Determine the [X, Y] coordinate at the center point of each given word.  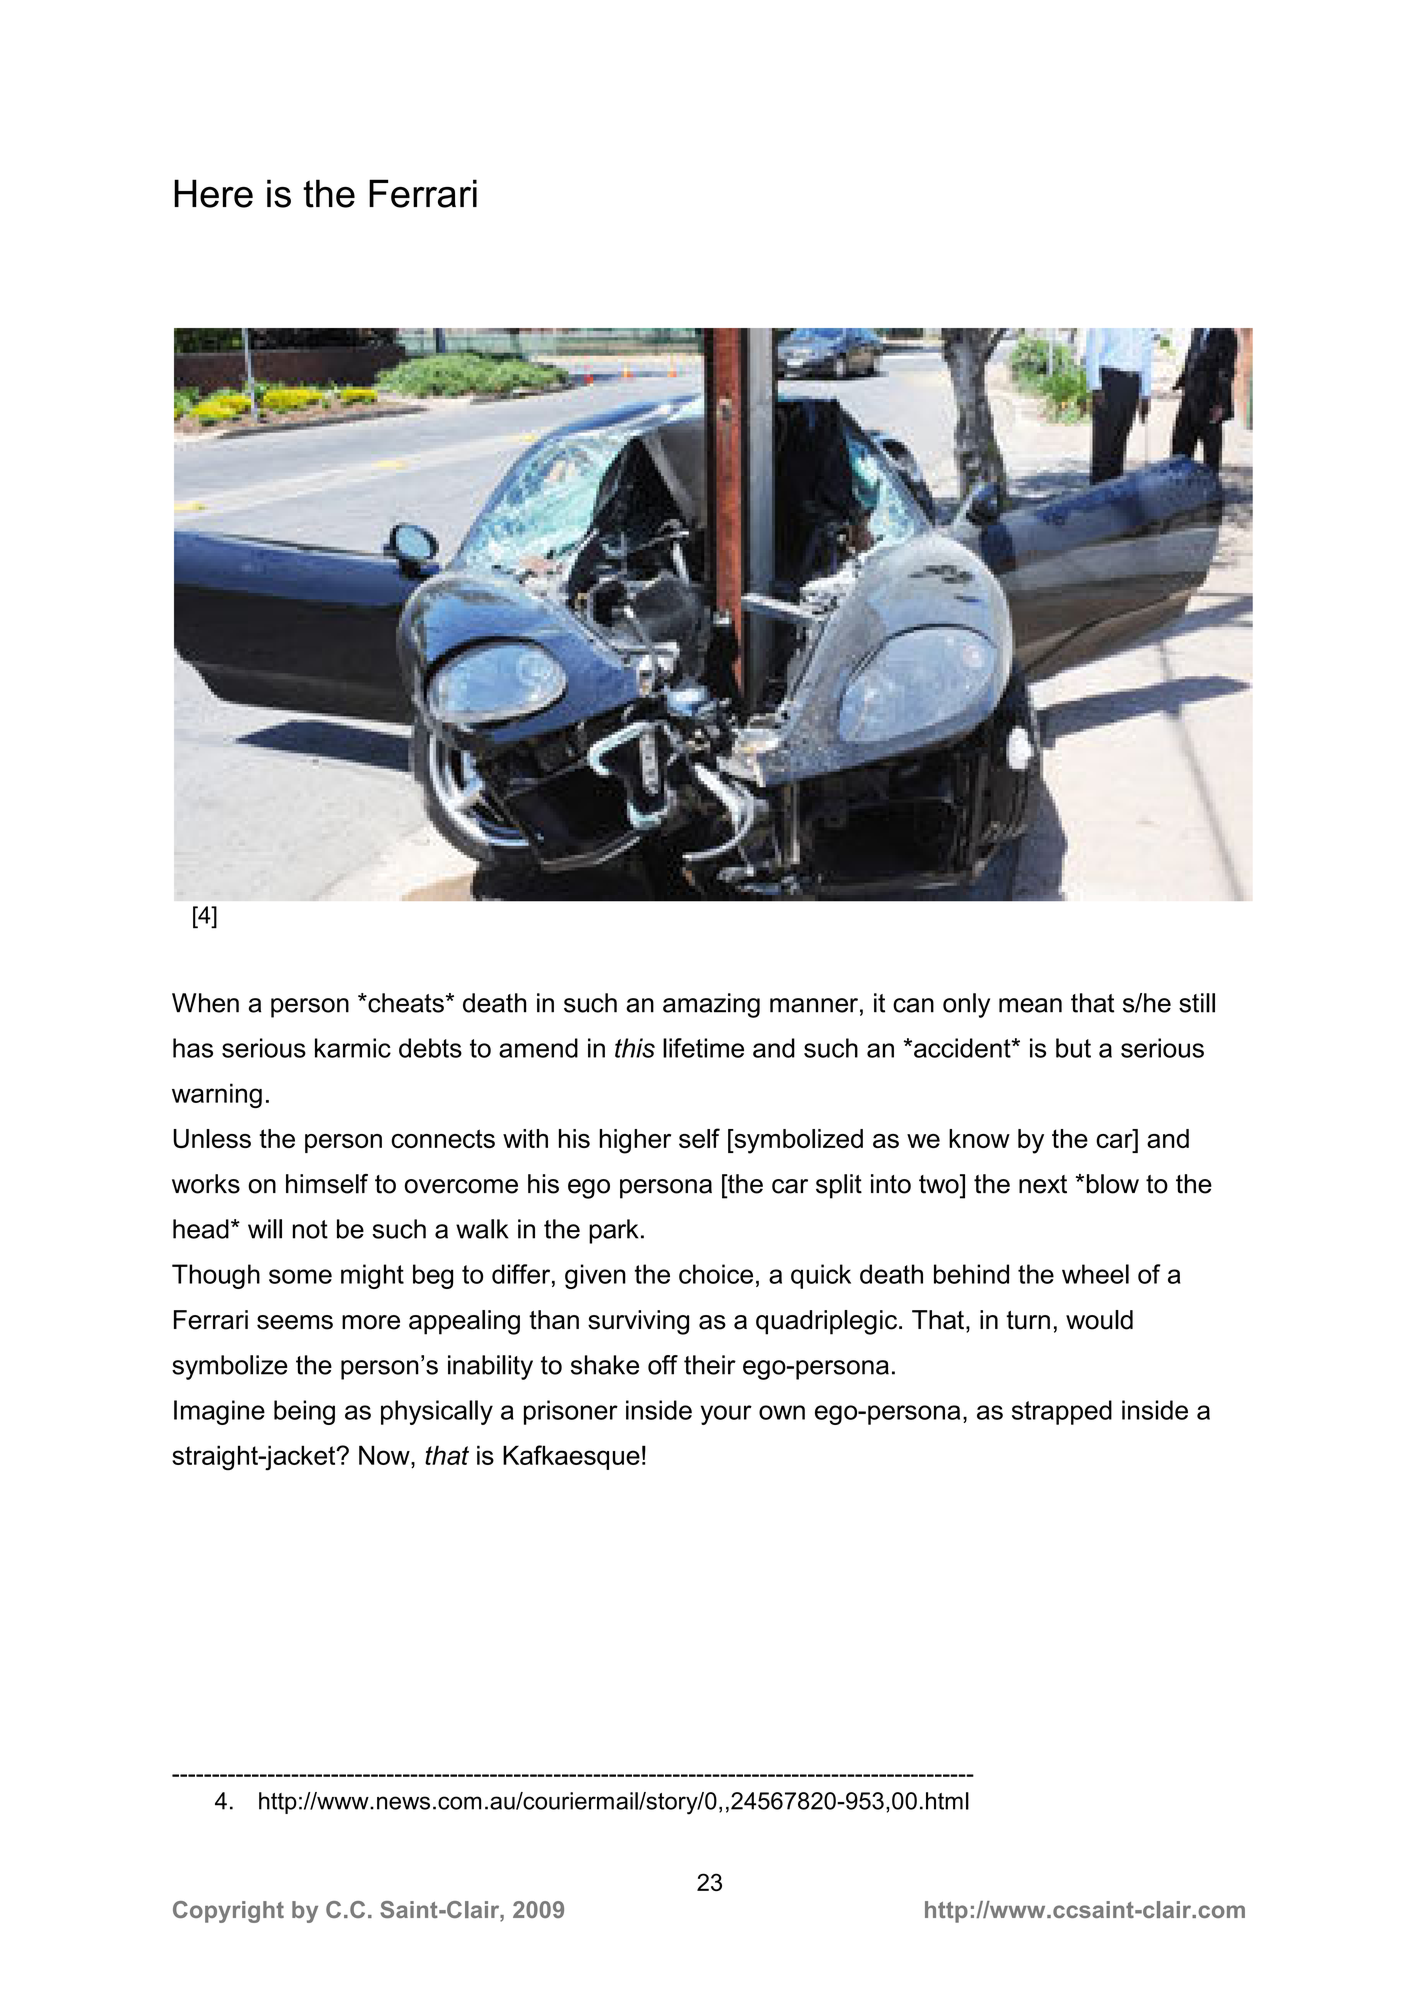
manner [814, 1005]
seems [295, 1322]
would [1099, 1320]
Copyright [228, 1912]
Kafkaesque [571, 1457]
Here [213, 193]
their [710, 1365]
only [966, 1005]
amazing [711, 1005]
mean [1030, 1005]
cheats [405, 1003]
